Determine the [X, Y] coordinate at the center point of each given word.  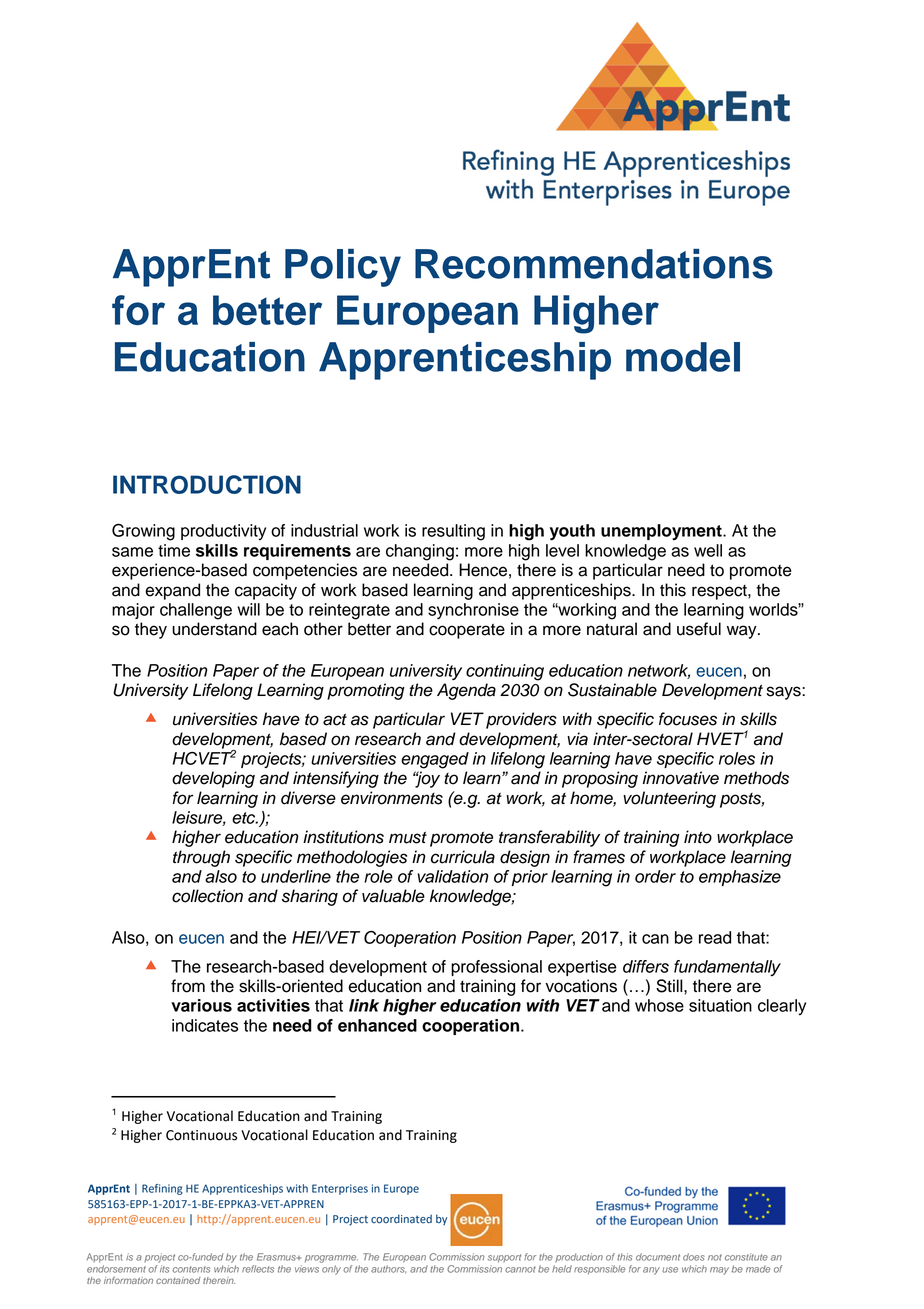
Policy [343, 268]
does [694, 1257]
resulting [453, 532]
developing [213, 779]
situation [720, 1005]
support [504, 1258]
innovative [681, 778]
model [683, 357]
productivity [223, 532]
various [201, 1005]
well [708, 550]
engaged [435, 760]
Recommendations [594, 264]
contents [192, 1269]
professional [496, 968]
